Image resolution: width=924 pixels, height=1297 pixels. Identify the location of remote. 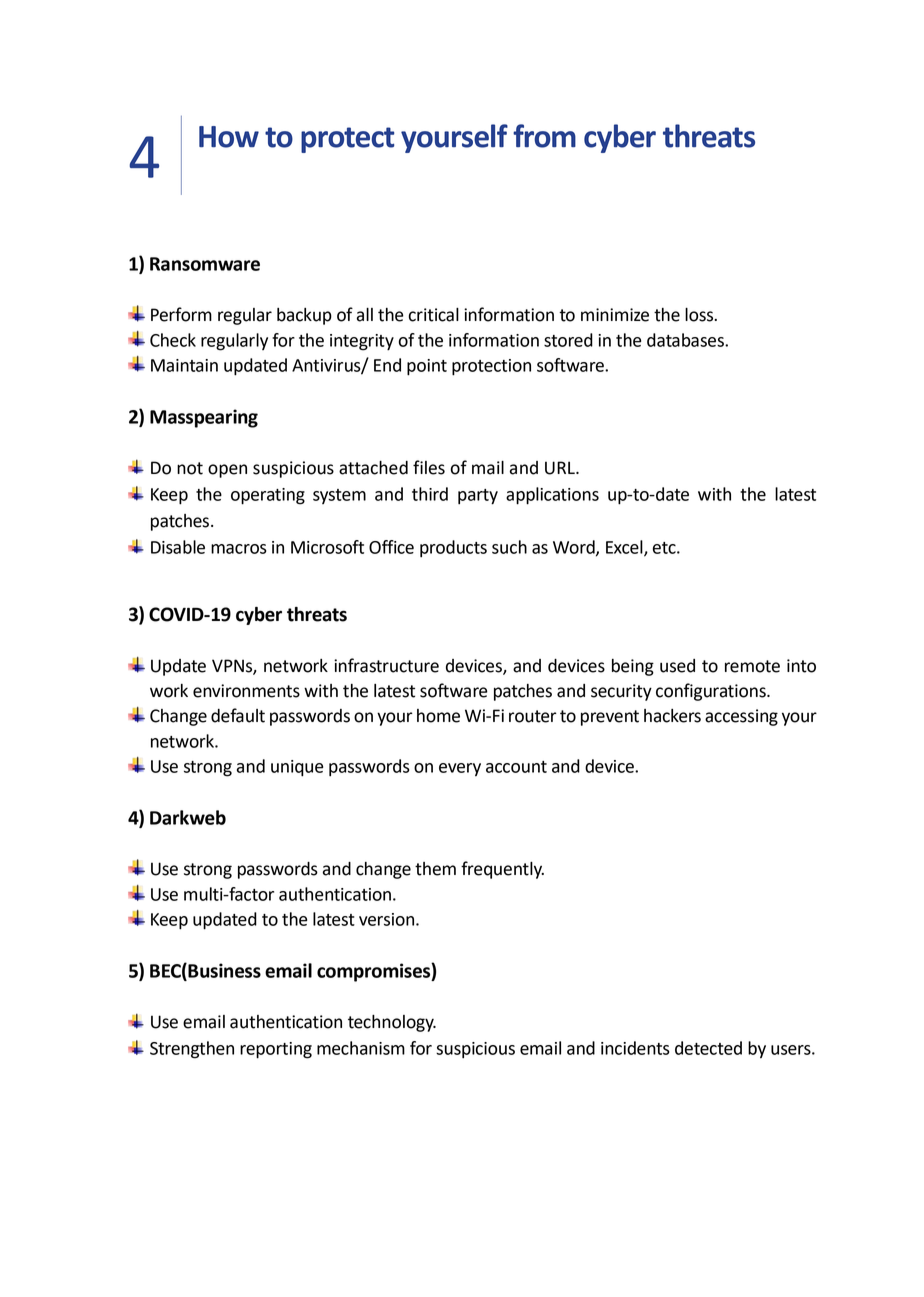
(752, 666).
